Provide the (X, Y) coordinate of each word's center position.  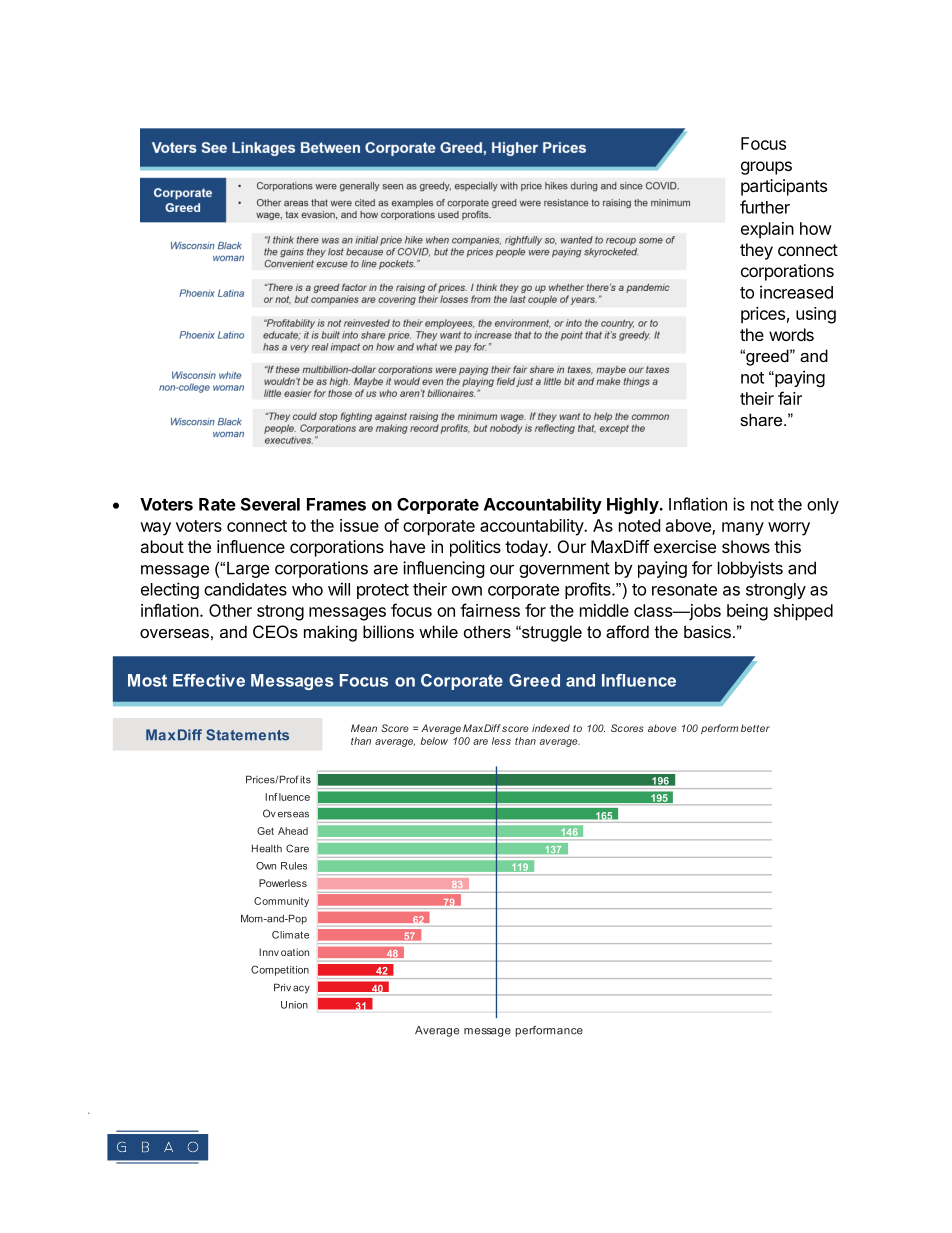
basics (707, 631)
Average (437, 1031)
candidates (245, 589)
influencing (444, 569)
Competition (280, 970)
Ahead (293, 831)
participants (784, 187)
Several (270, 504)
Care (297, 848)
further (765, 207)
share (762, 419)
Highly (633, 505)
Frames (336, 504)
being (747, 612)
